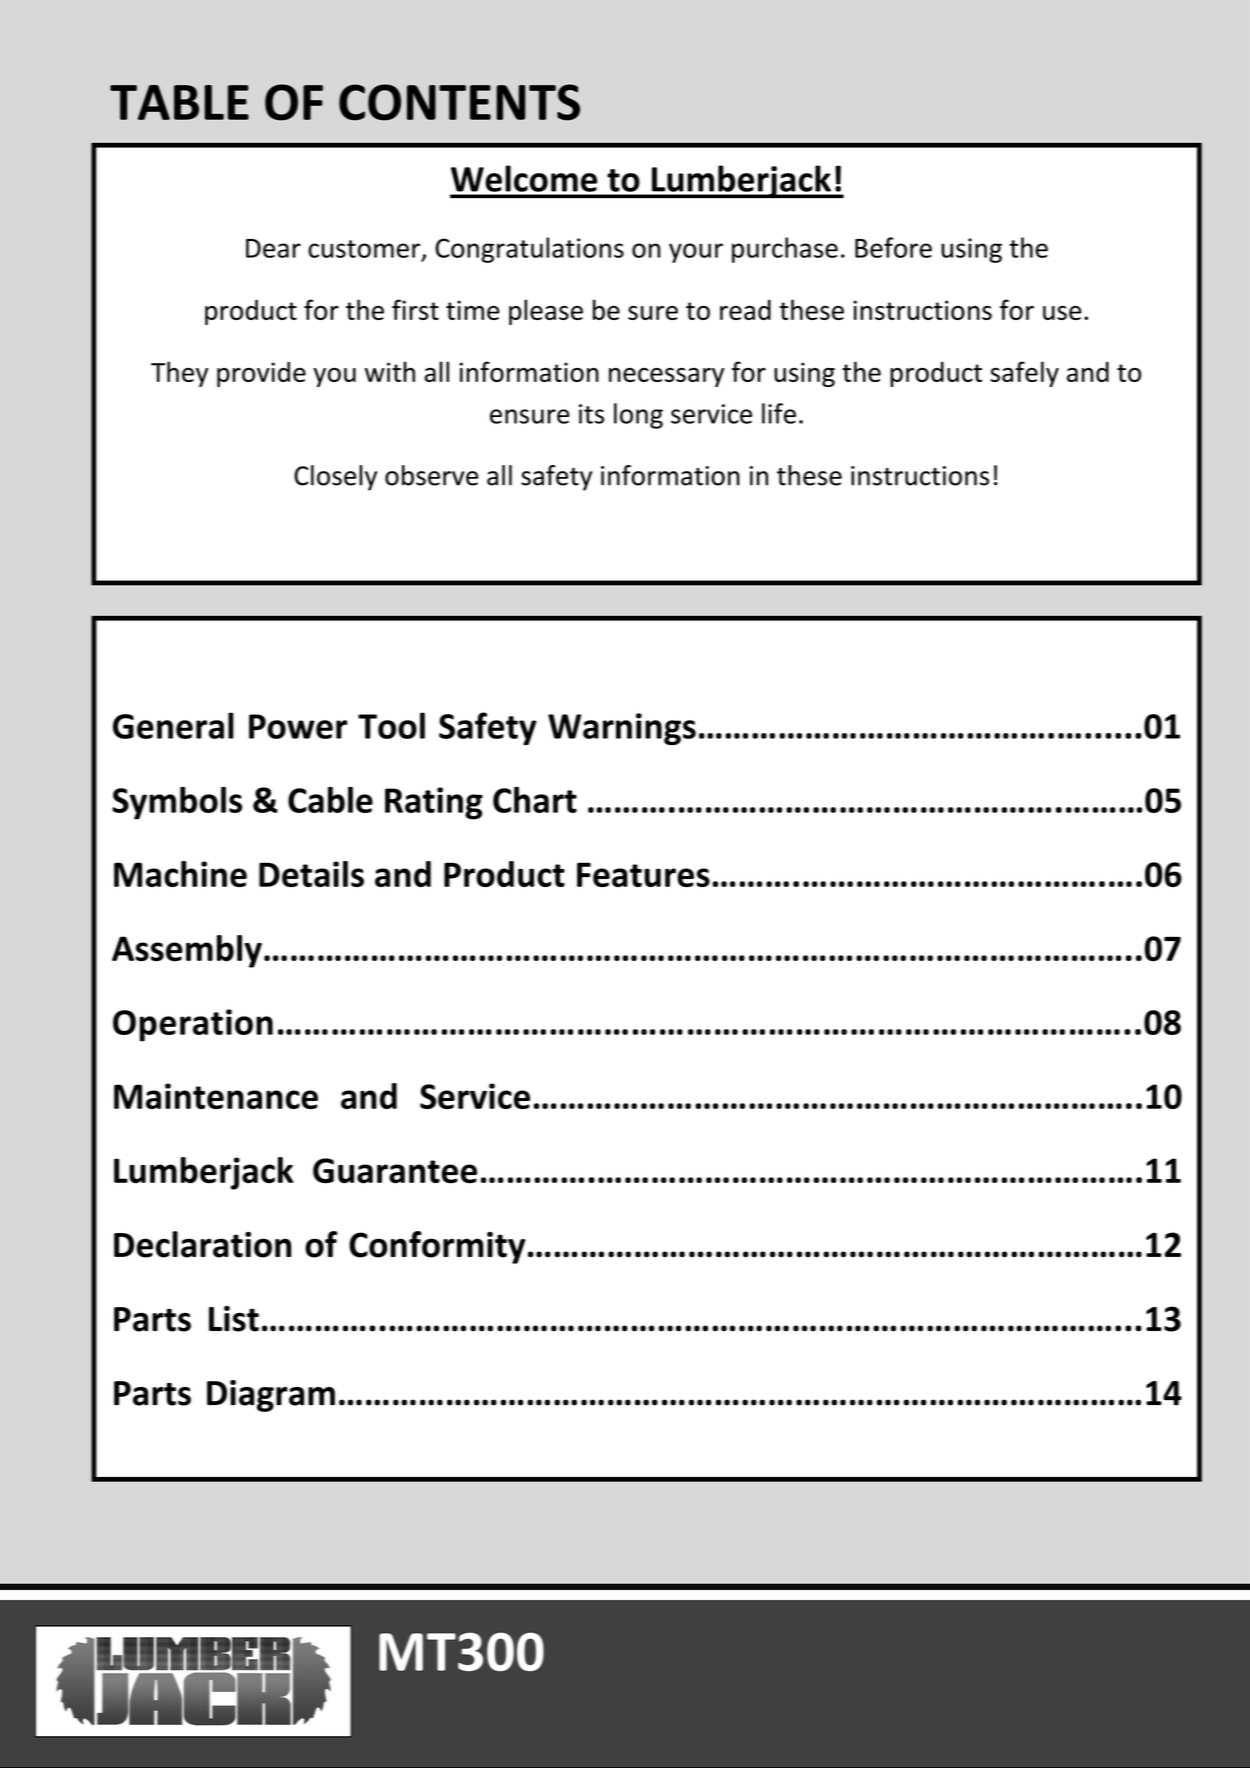  What do you see at coordinates (779, 413) in the page?
I see `life` at bounding box center [779, 413].
